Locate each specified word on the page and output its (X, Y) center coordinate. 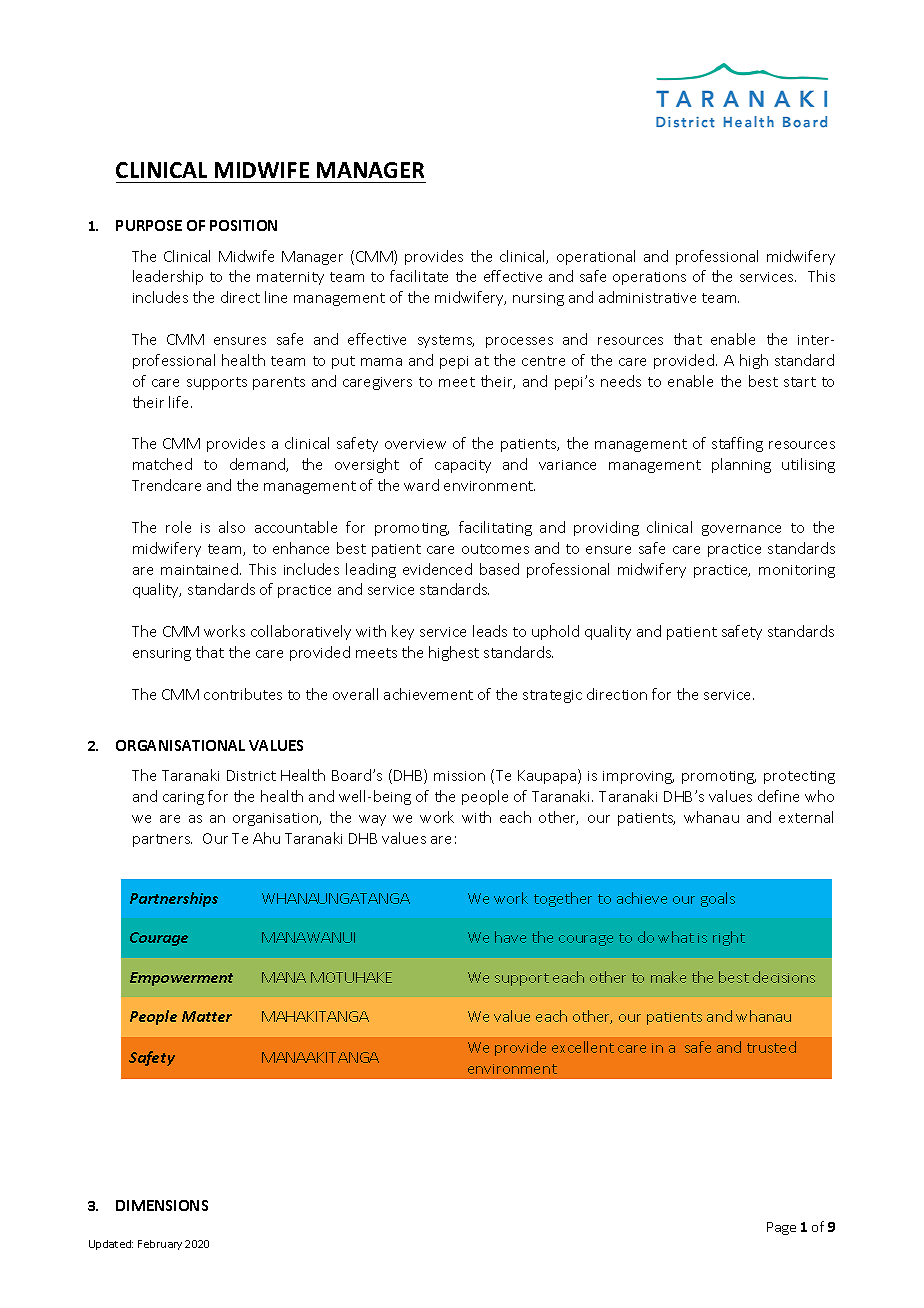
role (178, 527)
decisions (784, 977)
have (510, 937)
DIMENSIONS (162, 1205)
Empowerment (181, 979)
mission (459, 776)
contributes (243, 694)
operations (649, 278)
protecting (799, 777)
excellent (583, 1047)
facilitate (419, 276)
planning (741, 465)
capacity (463, 466)
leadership (168, 277)
